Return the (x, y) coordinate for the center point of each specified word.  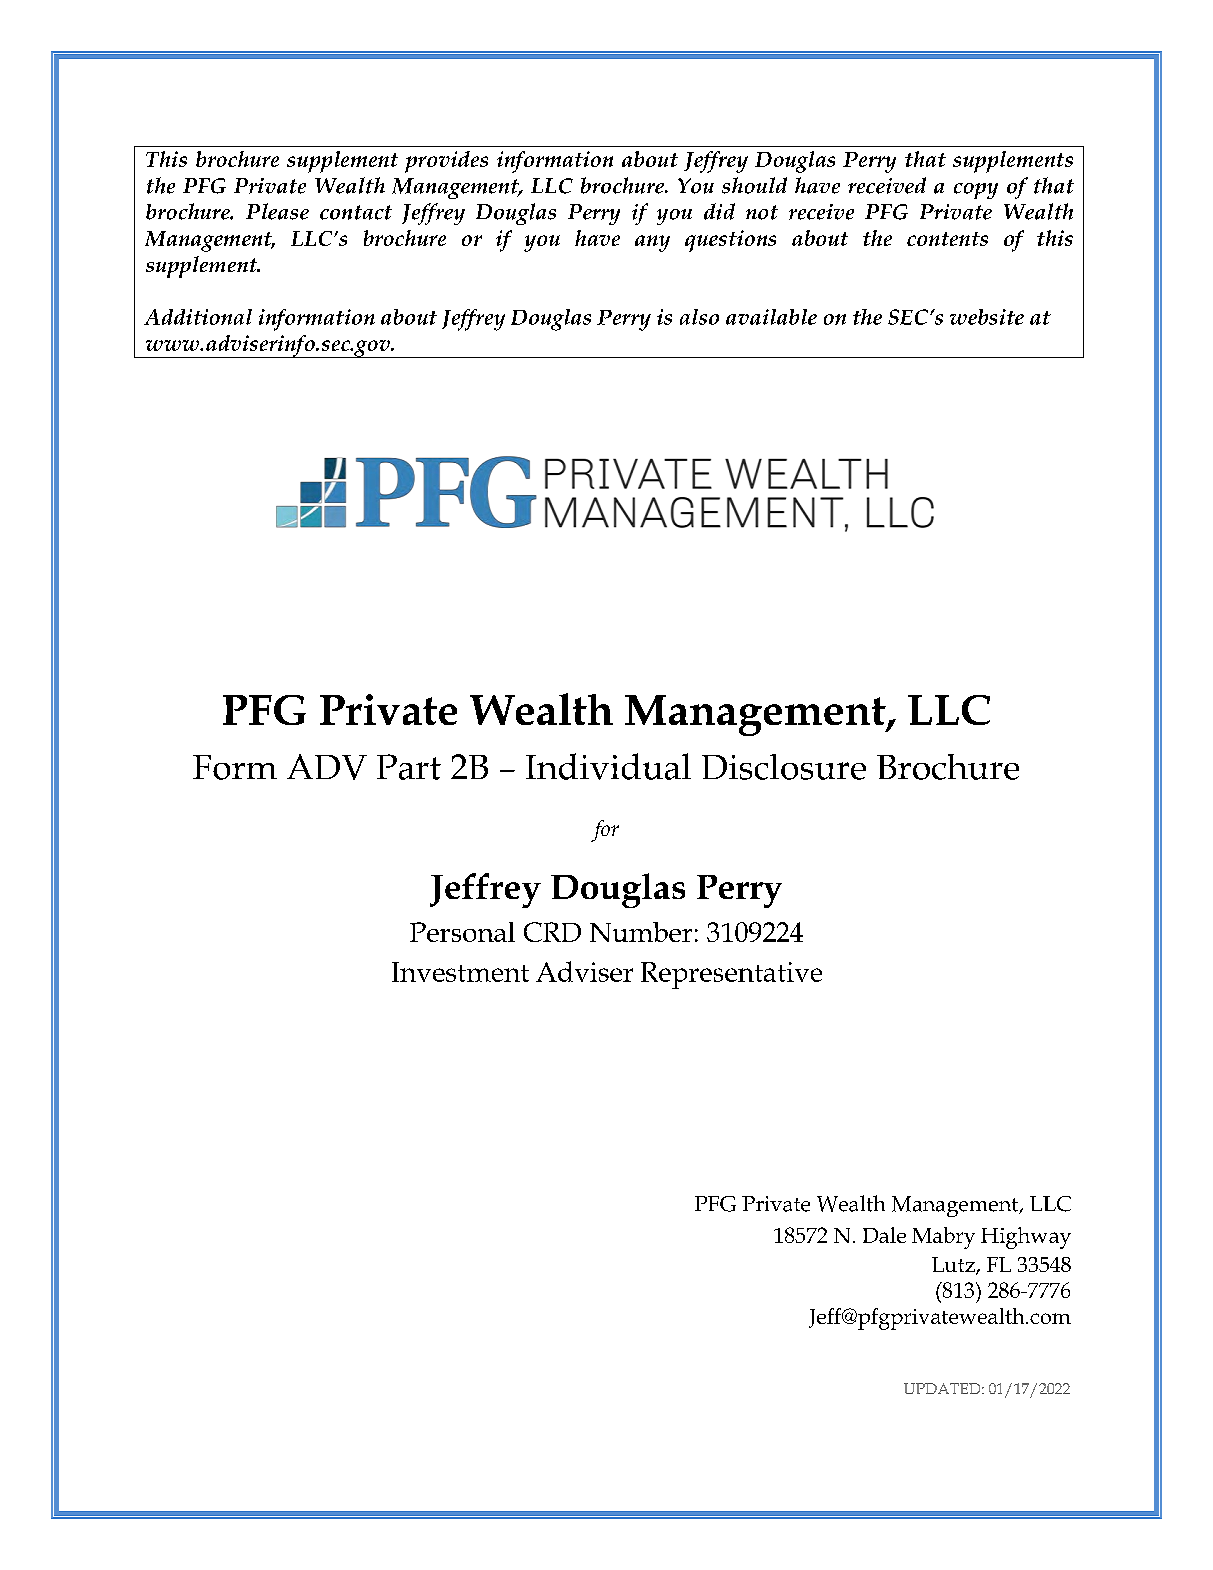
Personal (462, 932)
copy (976, 191)
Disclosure (784, 767)
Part (409, 767)
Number (641, 932)
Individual (608, 766)
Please (277, 211)
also (699, 317)
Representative (731, 975)
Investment (460, 972)
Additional (198, 317)
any (652, 243)
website (987, 317)
